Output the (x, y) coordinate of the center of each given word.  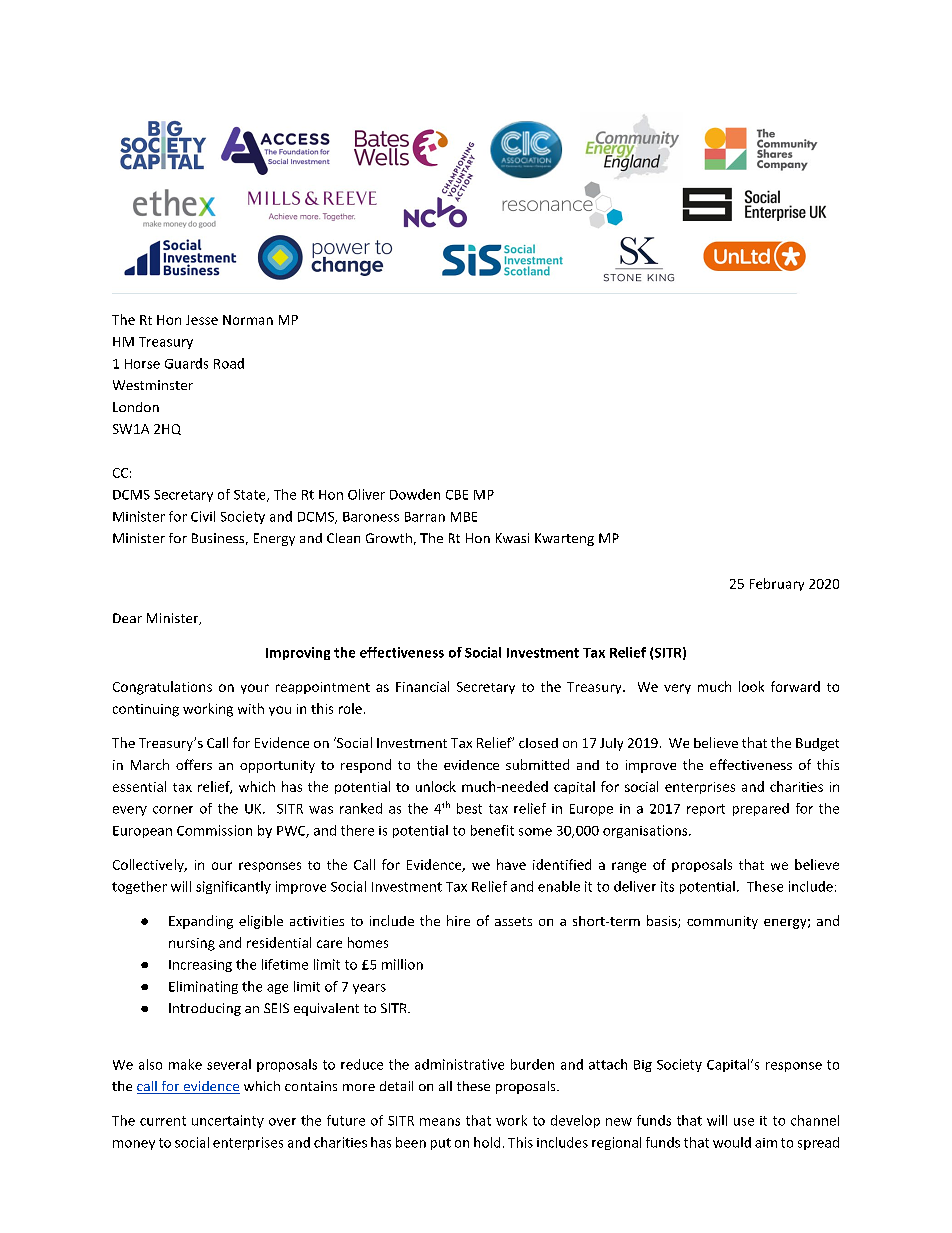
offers (194, 764)
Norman (248, 320)
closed (538, 743)
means (440, 1122)
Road (229, 363)
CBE (457, 495)
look (751, 686)
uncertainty (228, 1121)
